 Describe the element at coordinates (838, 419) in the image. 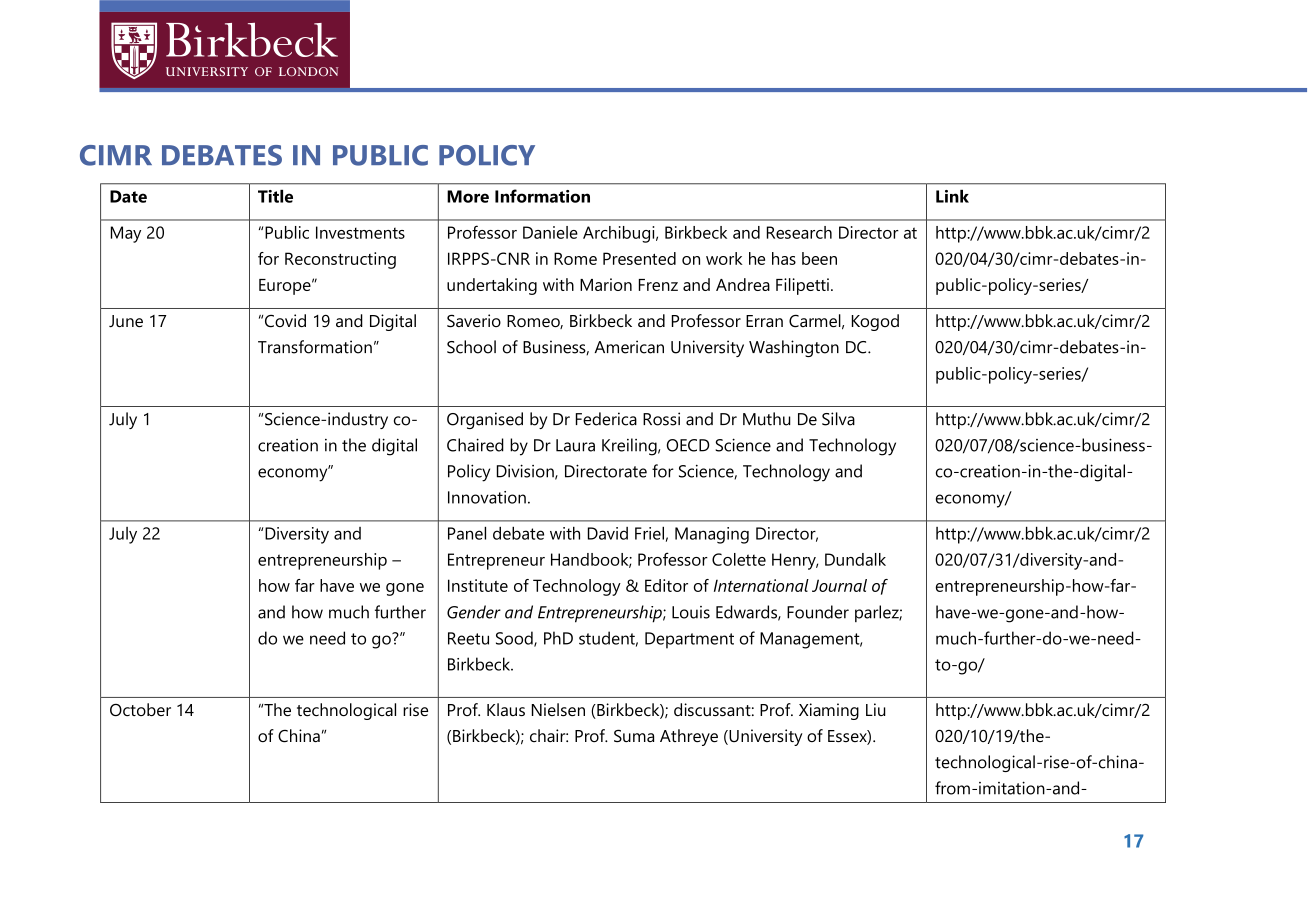

I see `Silva` at that location.
